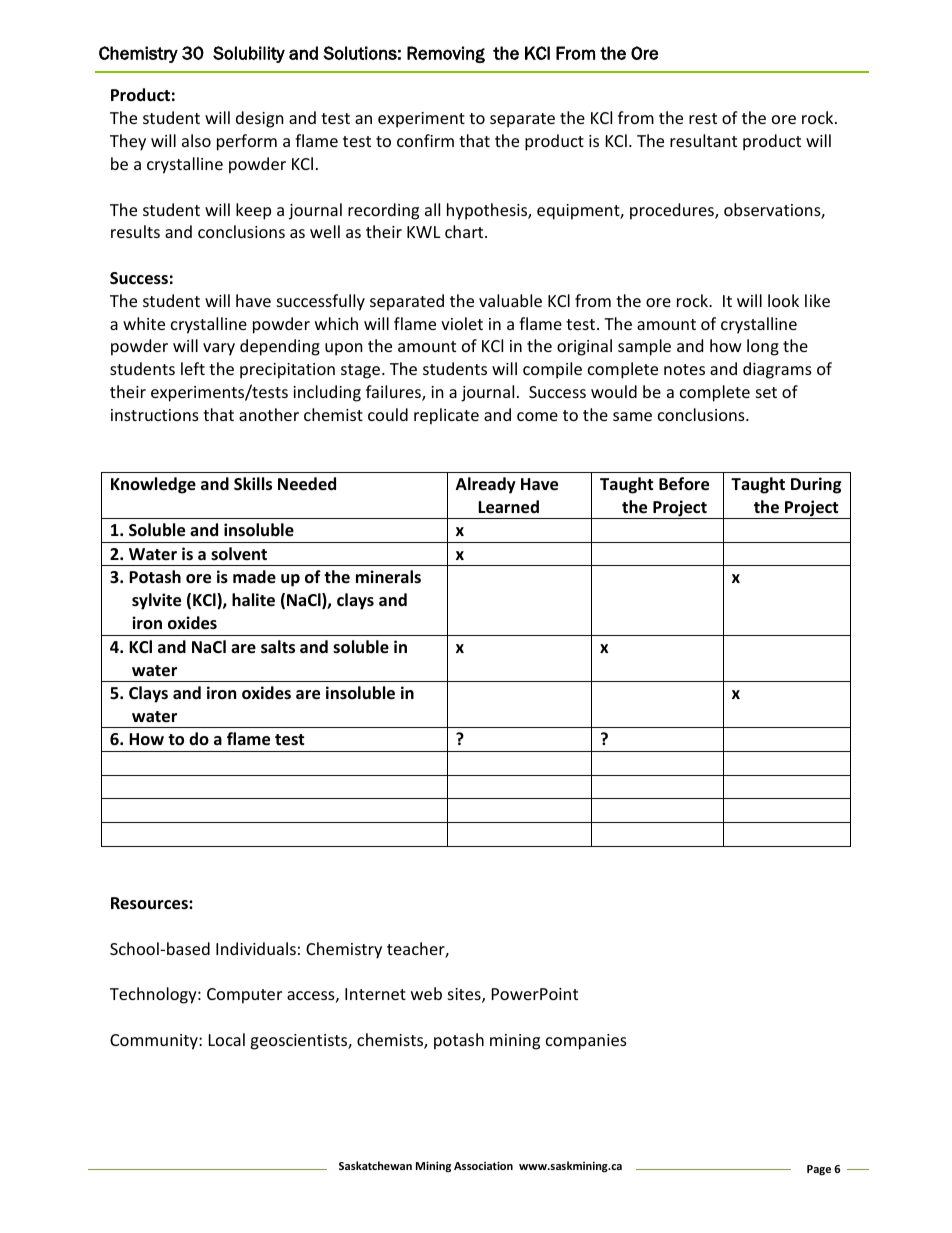 This screenshot has width=952, height=1233. I want to click on rest, so click(703, 118).
